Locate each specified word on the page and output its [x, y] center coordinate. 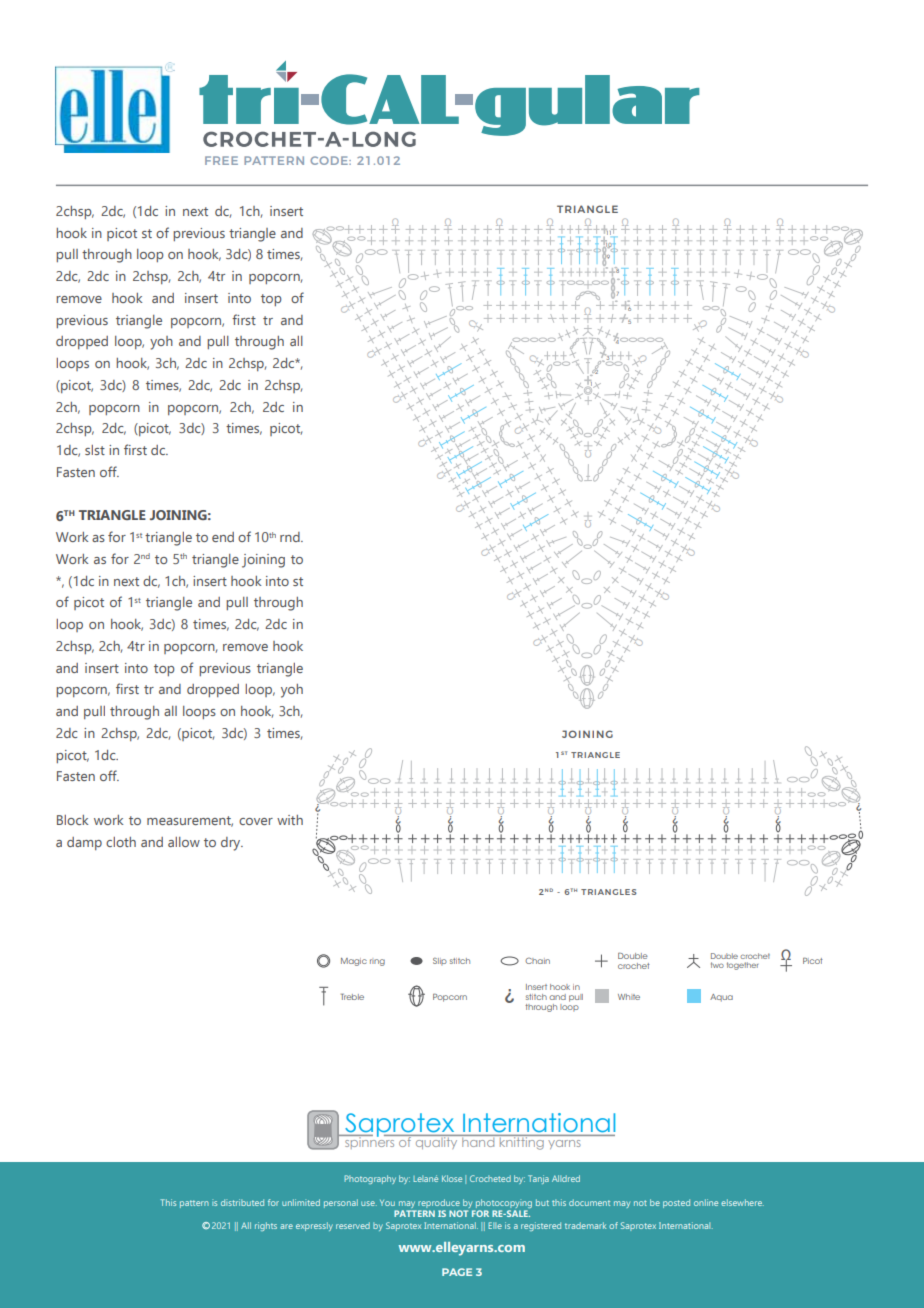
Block [72, 820]
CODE [330, 160]
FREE [221, 160]
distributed [242, 1202]
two [717, 965]
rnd [291, 537]
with [290, 820]
